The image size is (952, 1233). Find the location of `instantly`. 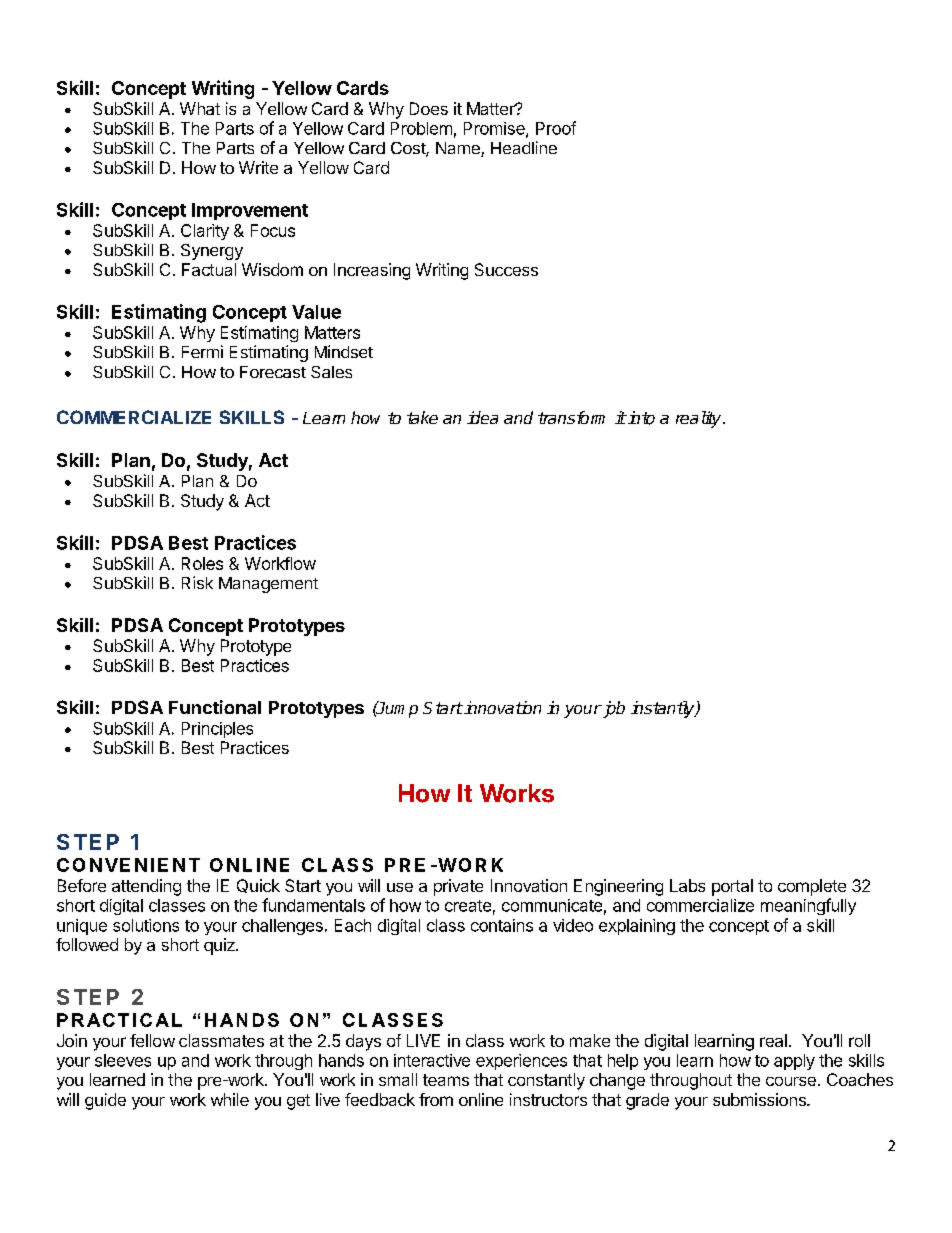

instantly is located at coordinates (664, 709).
